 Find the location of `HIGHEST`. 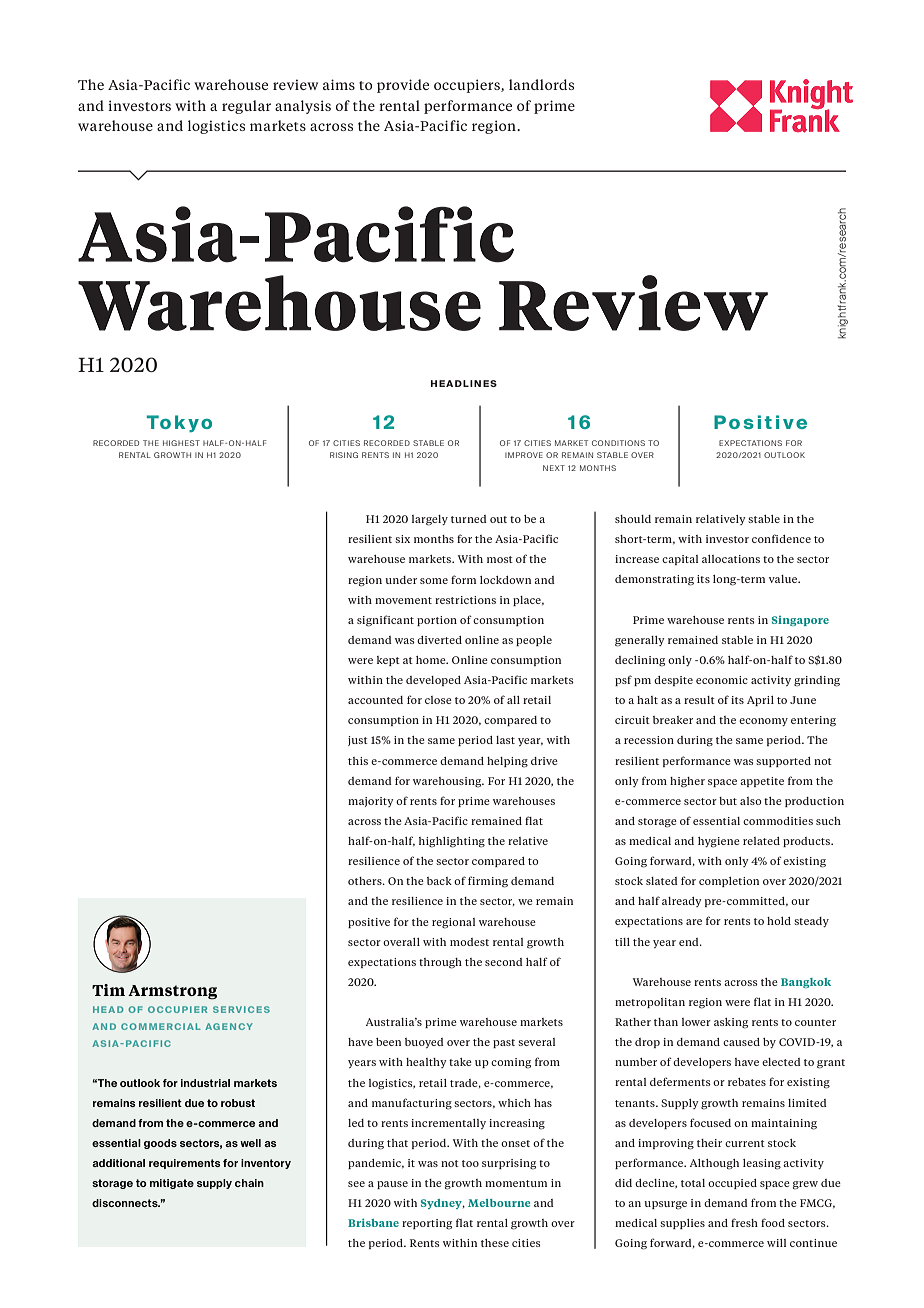

HIGHEST is located at coordinates (181, 443).
